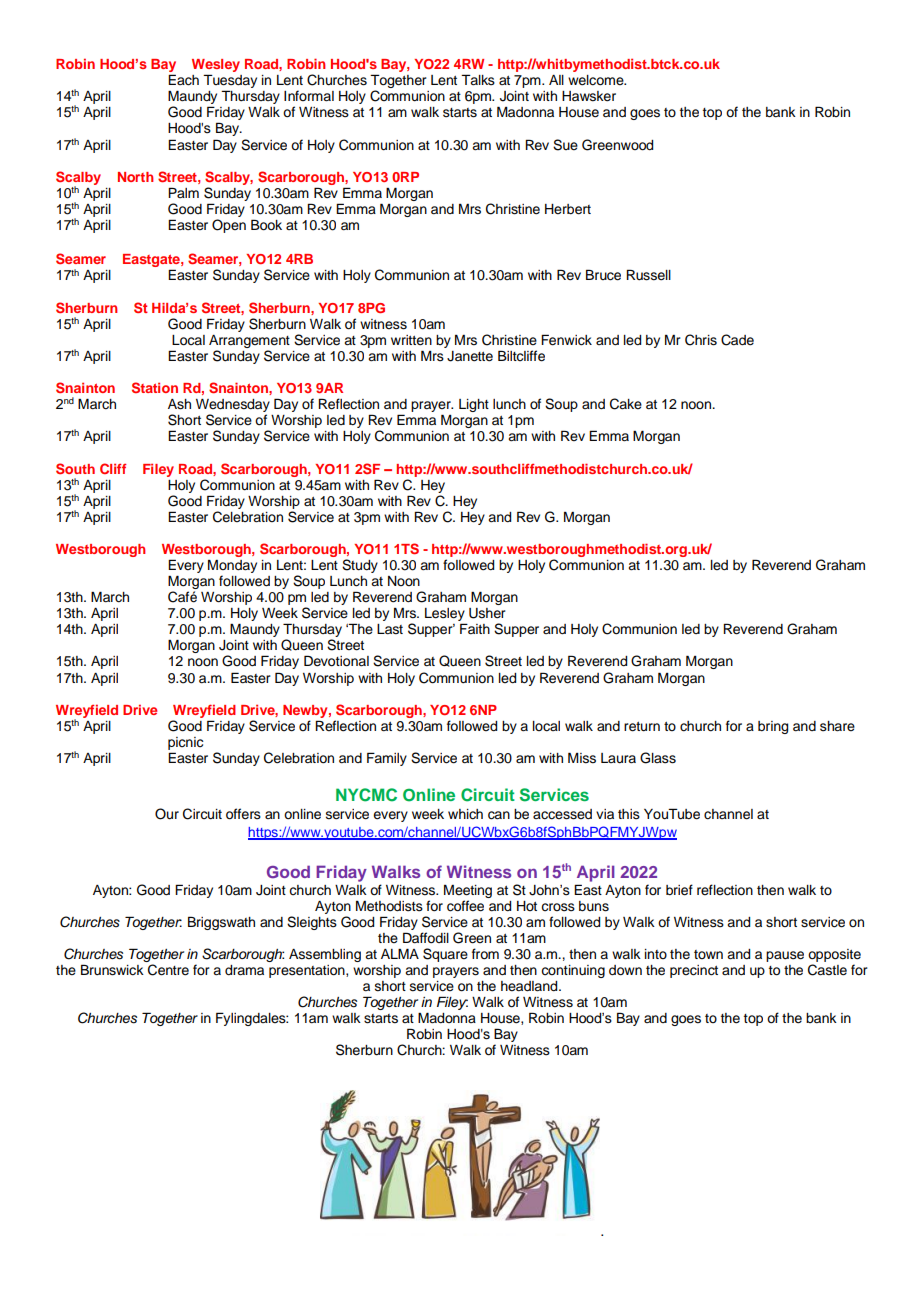 The height and width of the screenshot is (1308, 924). What do you see at coordinates (478, 80) in the screenshot?
I see `Talks` at bounding box center [478, 80].
